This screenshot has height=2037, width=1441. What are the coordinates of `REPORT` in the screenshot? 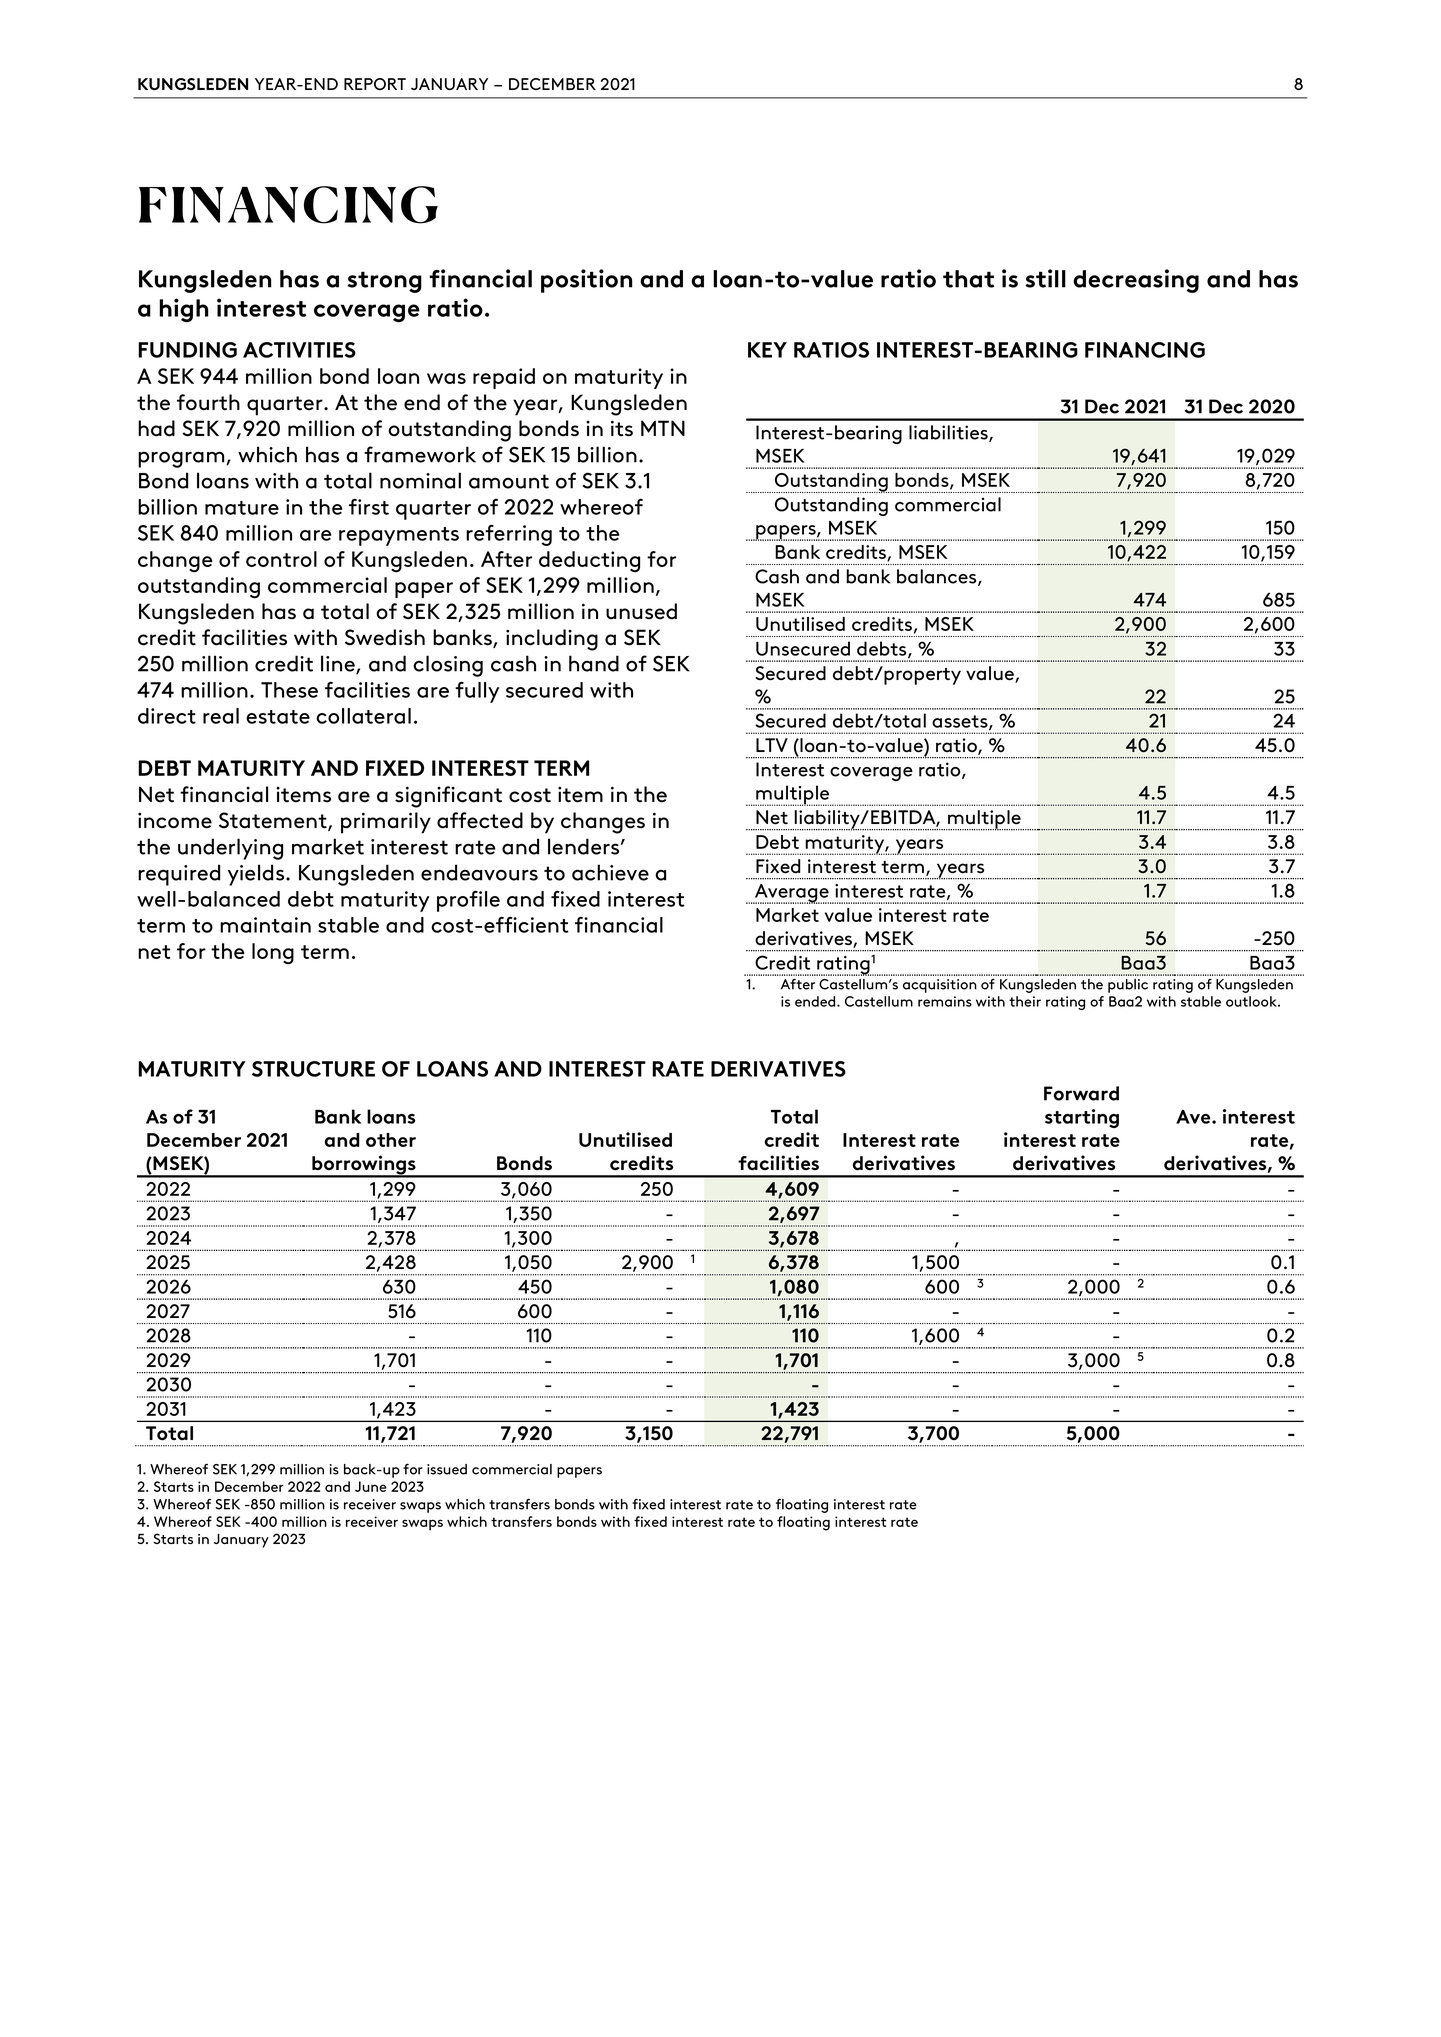 It's located at (375, 84).
